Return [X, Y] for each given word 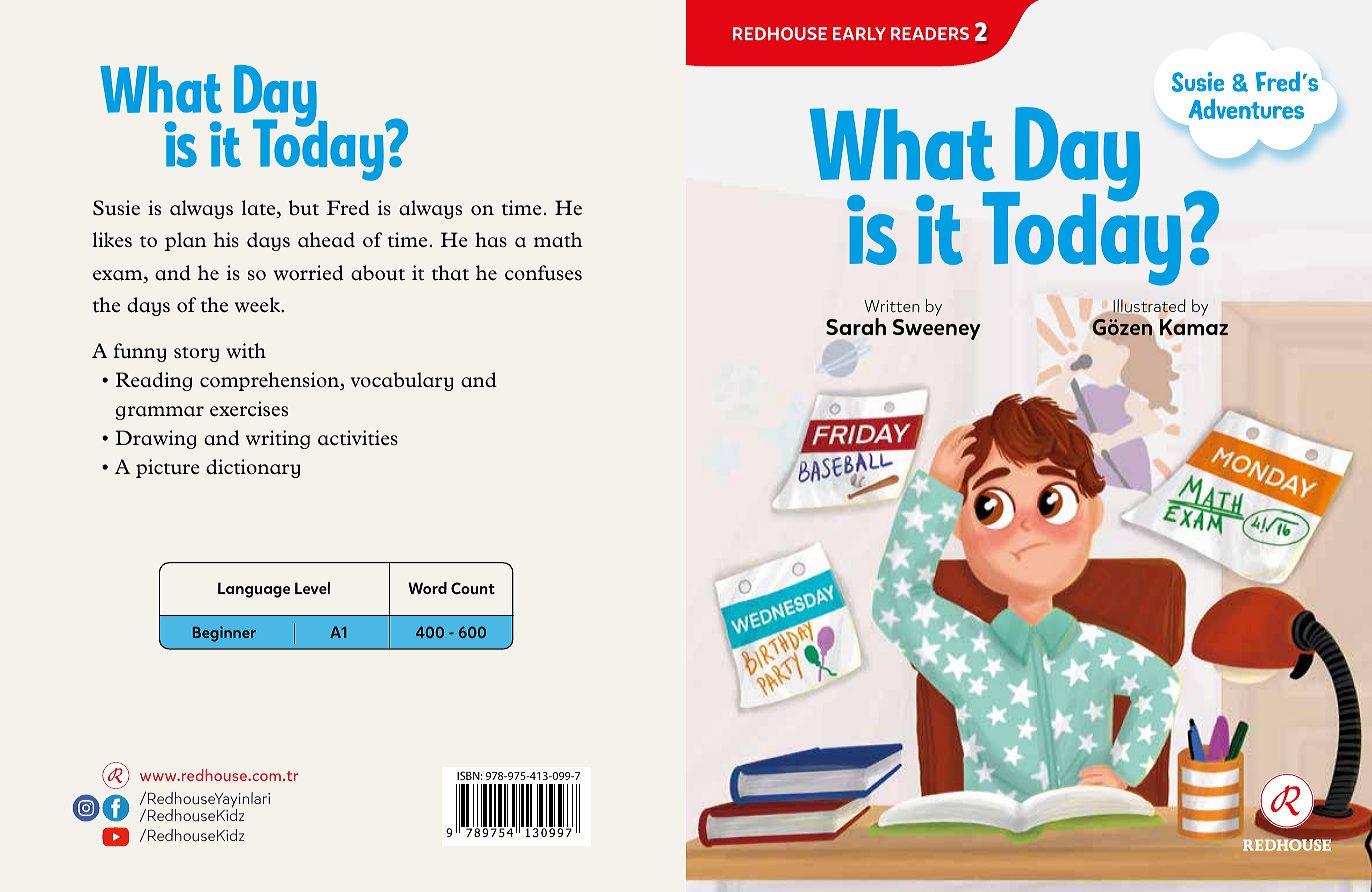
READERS [930, 33]
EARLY [859, 33]
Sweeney [937, 329]
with [246, 350]
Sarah [856, 326]
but [303, 207]
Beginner [224, 634]
